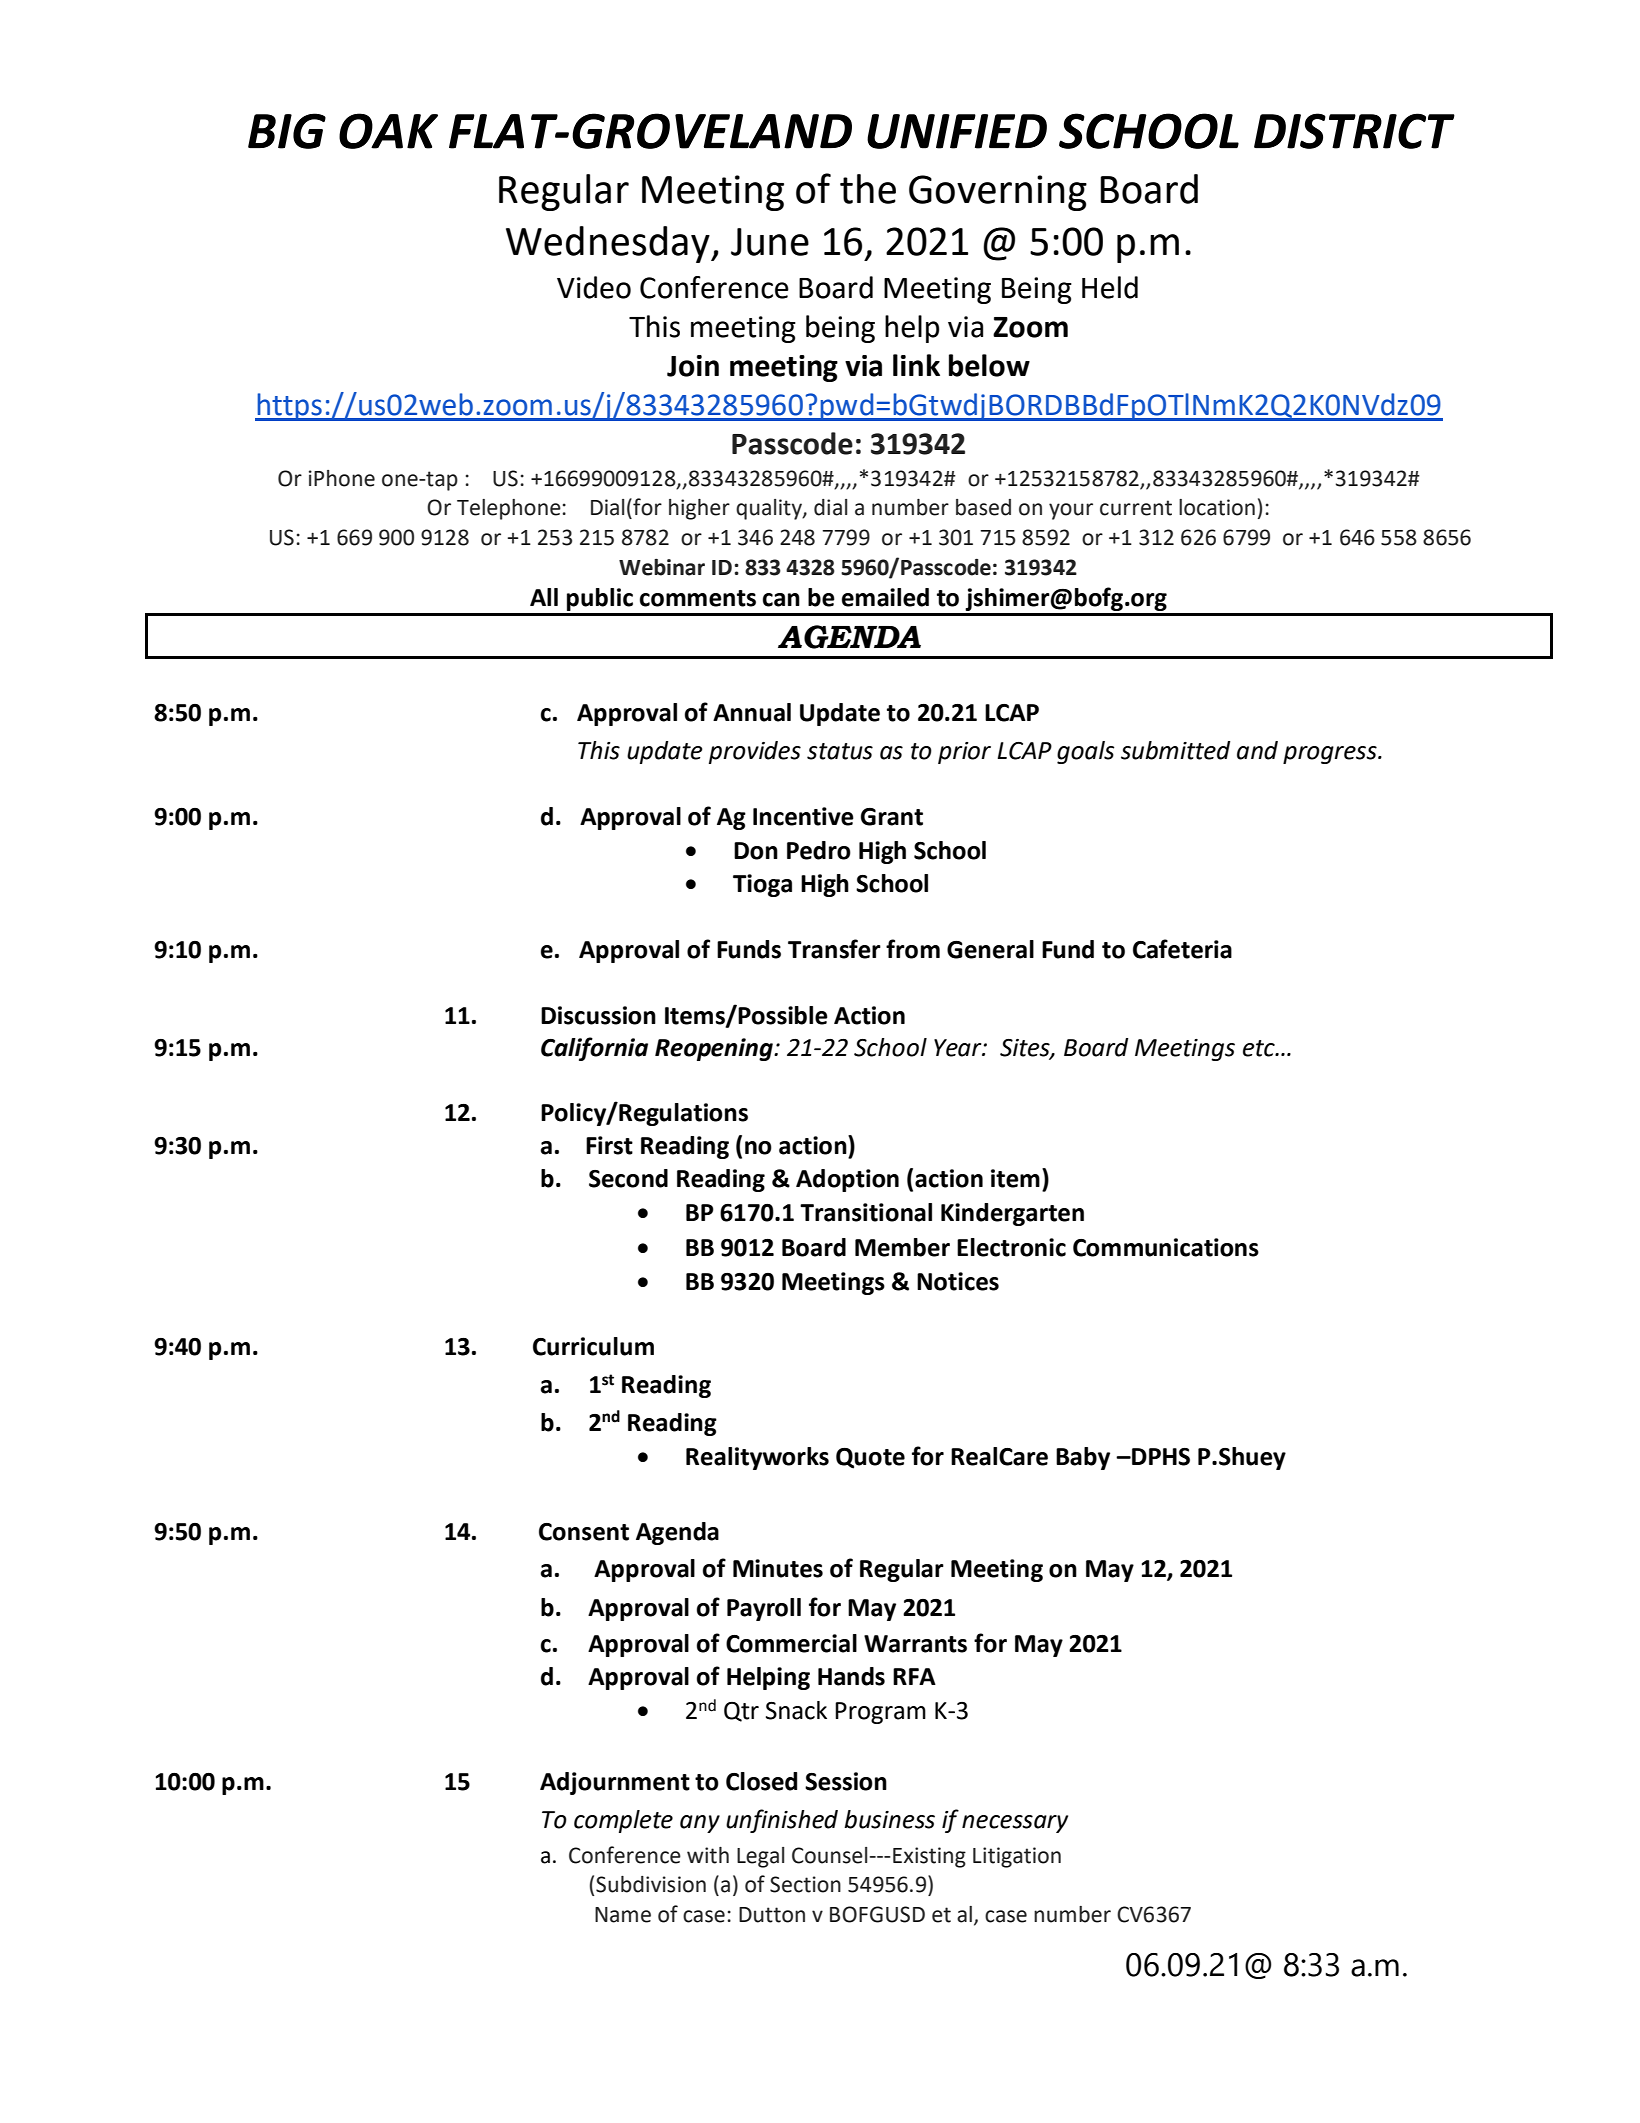  What do you see at coordinates (623, 1821) in the screenshot?
I see `complete` at bounding box center [623, 1821].
